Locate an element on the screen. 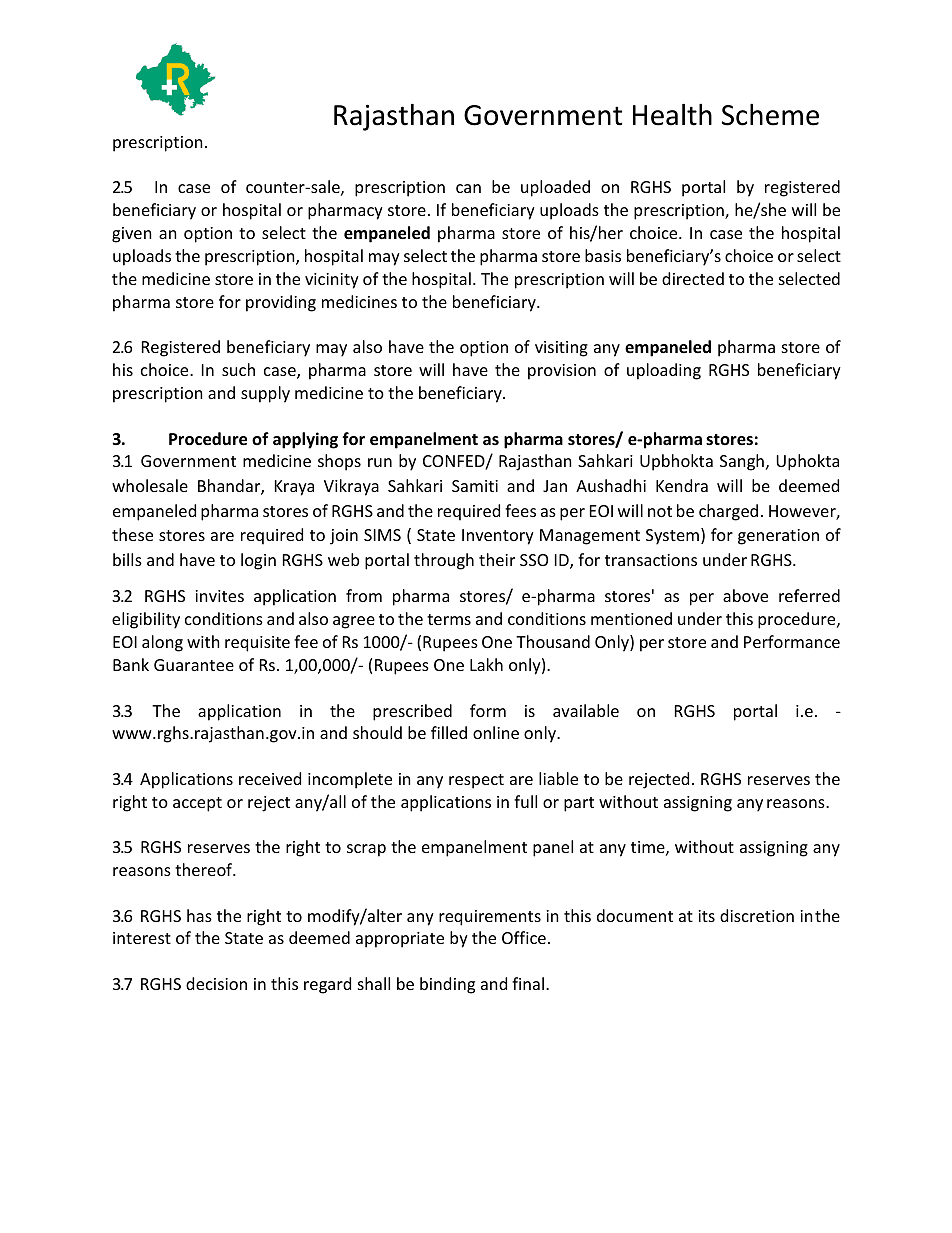  visiting is located at coordinates (561, 349).
